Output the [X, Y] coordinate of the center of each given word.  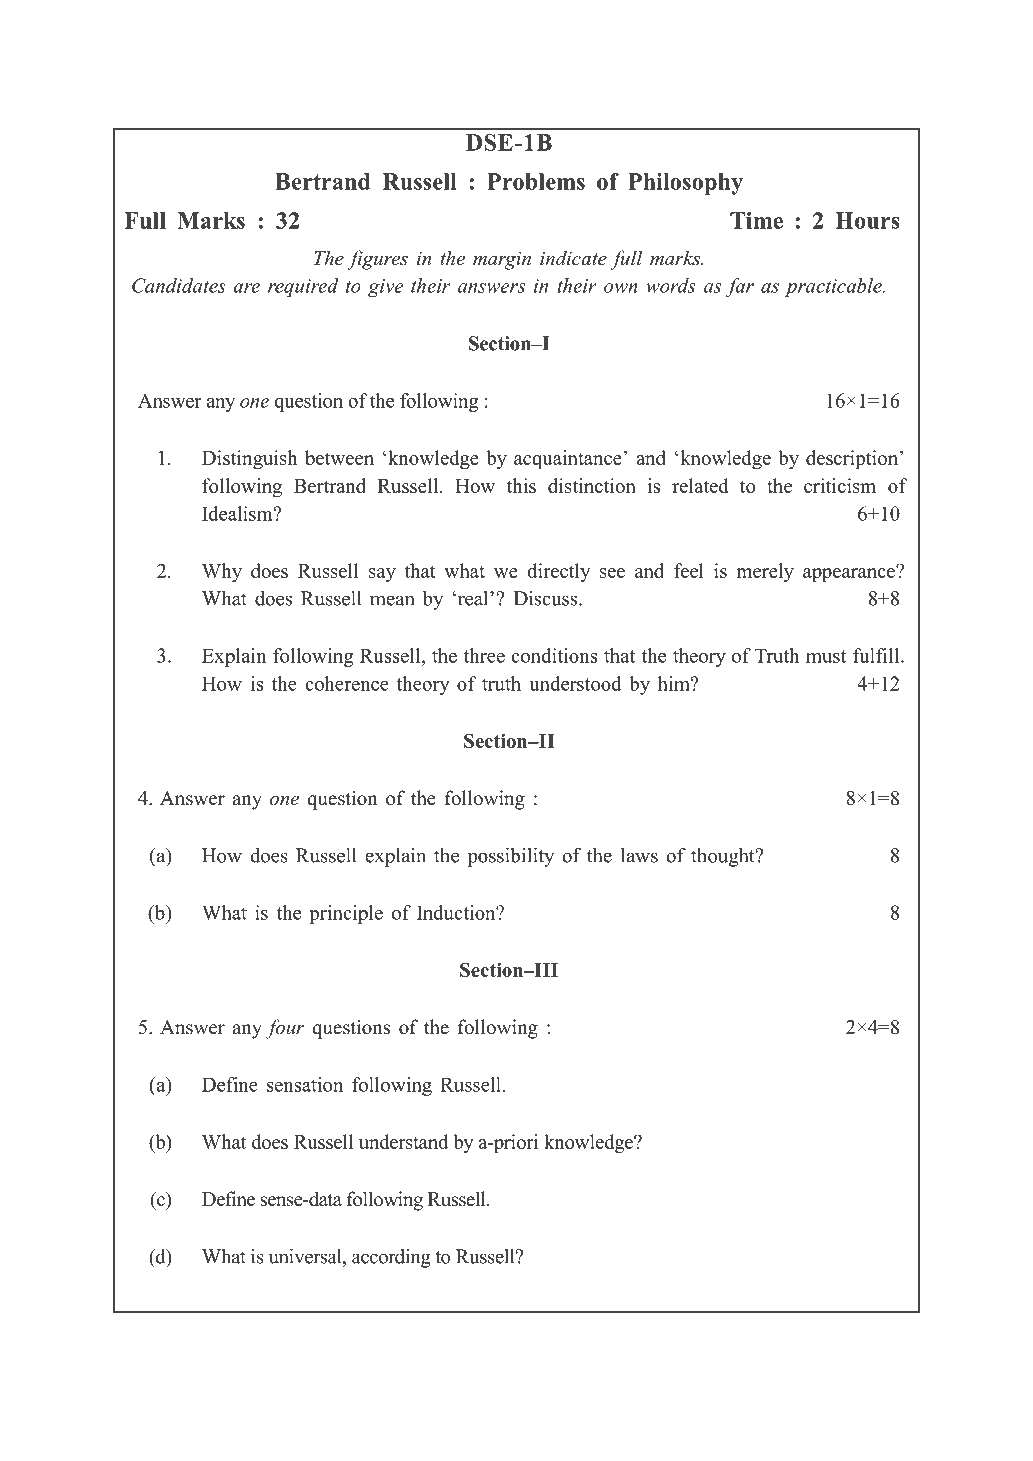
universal [306, 1256]
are [246, 288]
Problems [536, 181]
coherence [347, 683]
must [826, 656]
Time [756, 220]
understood [575, 683]
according [391, 1258]
